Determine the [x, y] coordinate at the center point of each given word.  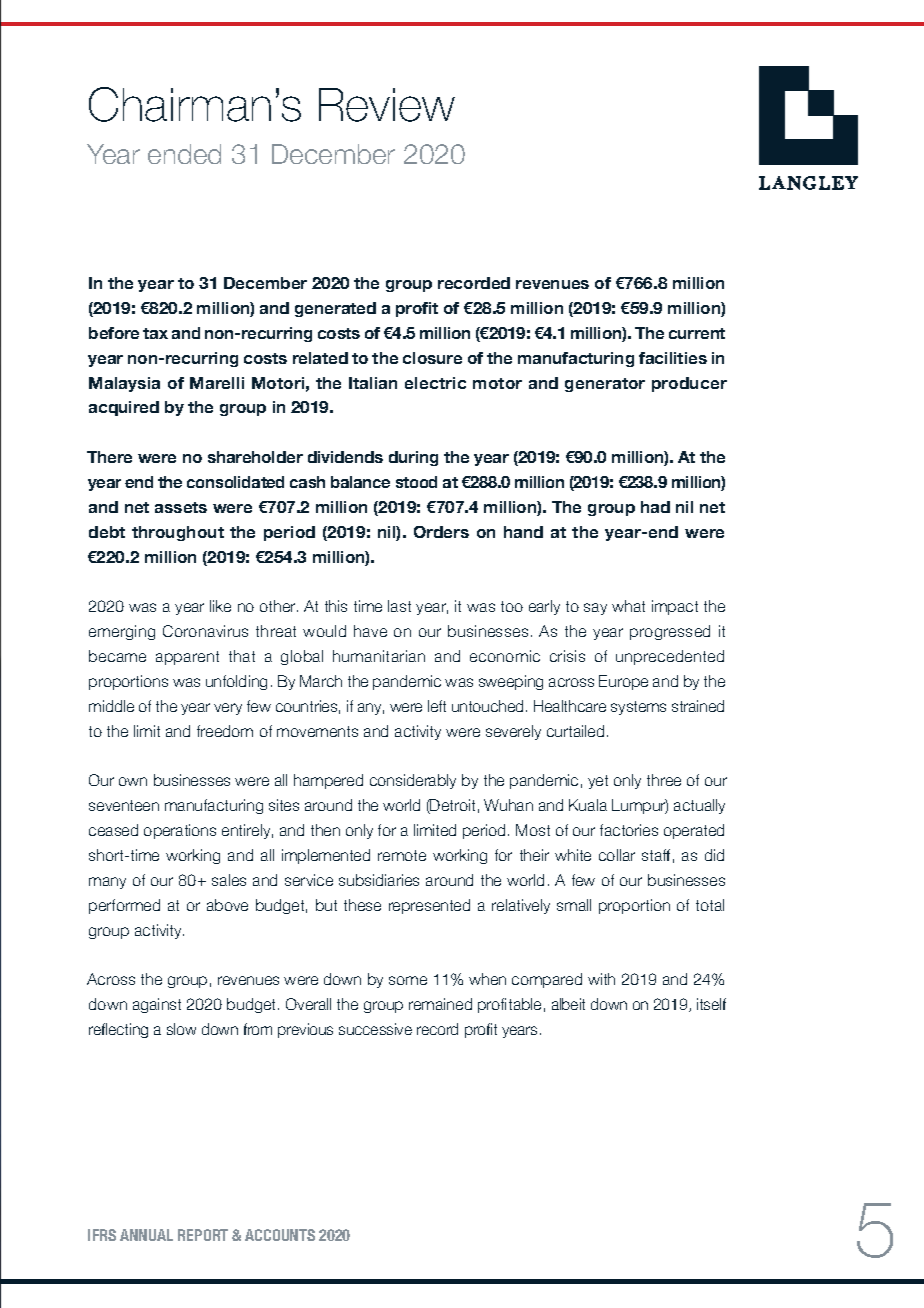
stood [416, 482]
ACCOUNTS [280, 1235]
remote [402, 855]
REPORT [203, 1235]
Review [387, 105]
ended [184, 154]
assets [181, 507]
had [655, 507]
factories [629, 830]
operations [180, 831]
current [697, 333]
